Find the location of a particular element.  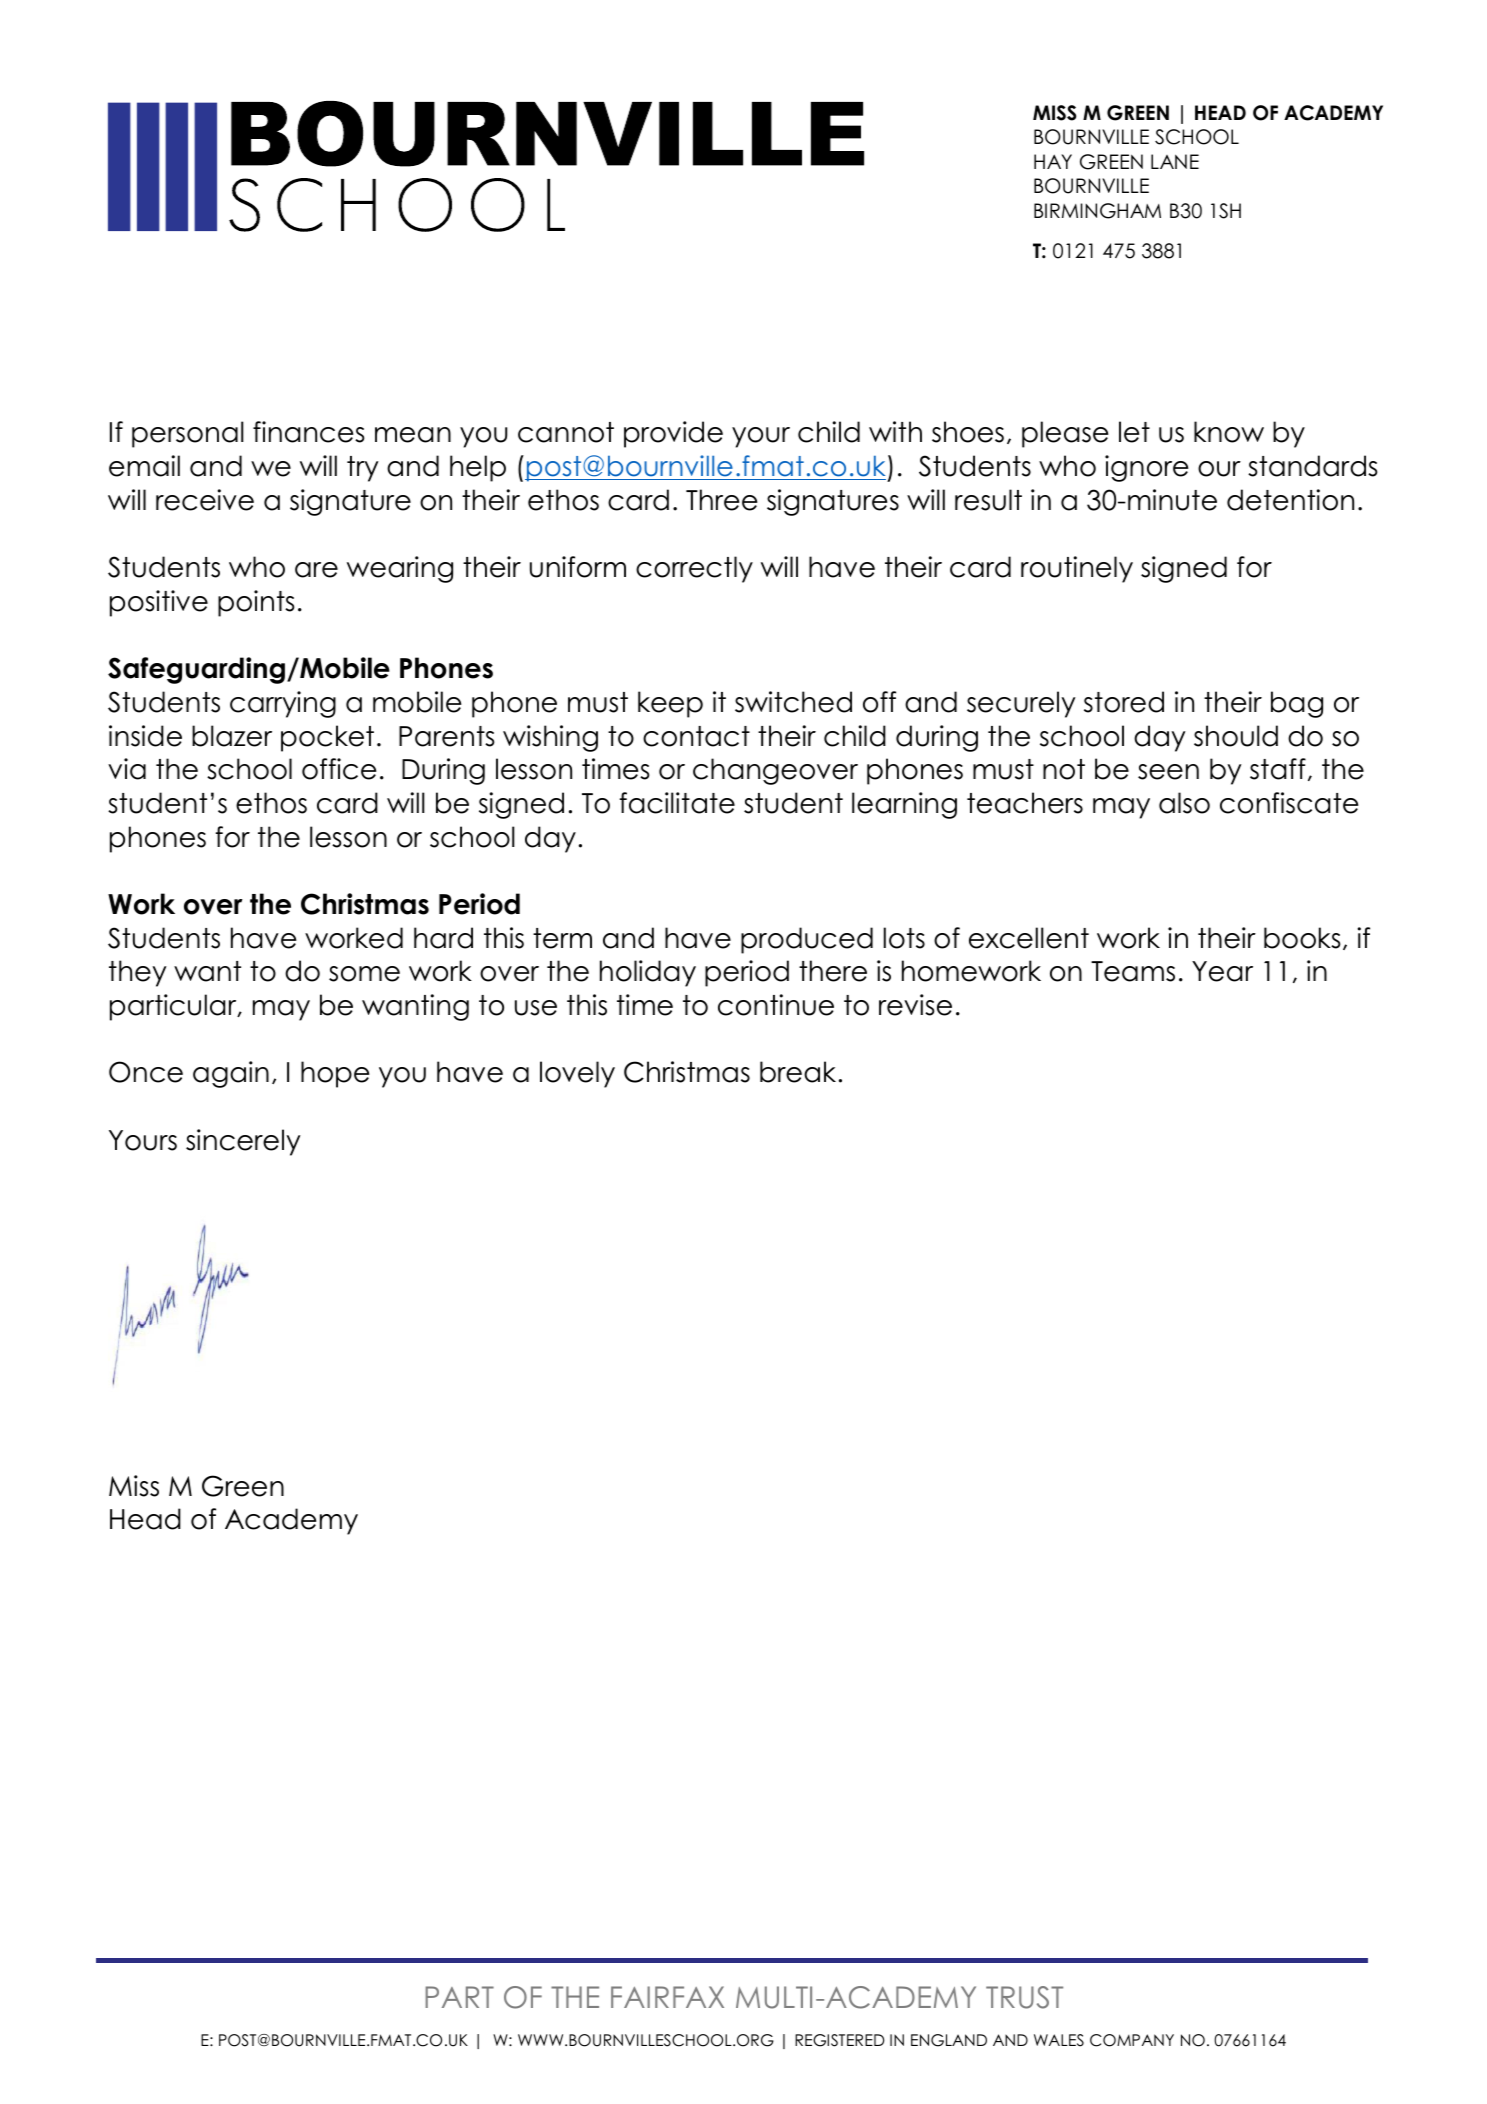

Teams is located at coordinates (1133, 971).
